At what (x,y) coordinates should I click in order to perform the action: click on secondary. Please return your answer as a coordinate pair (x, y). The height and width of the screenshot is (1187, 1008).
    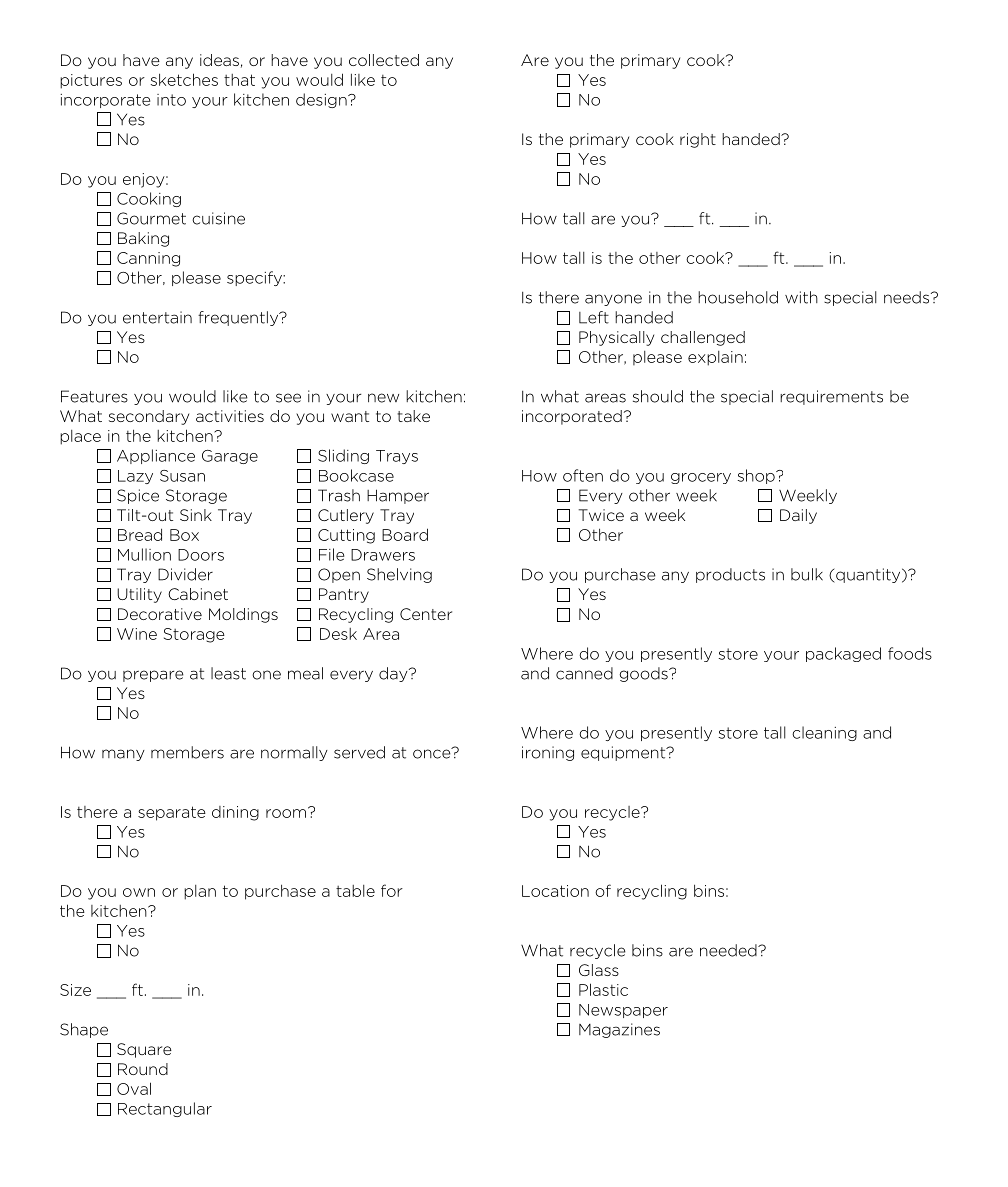
    Looking at the image, I should click on (149, 417).
